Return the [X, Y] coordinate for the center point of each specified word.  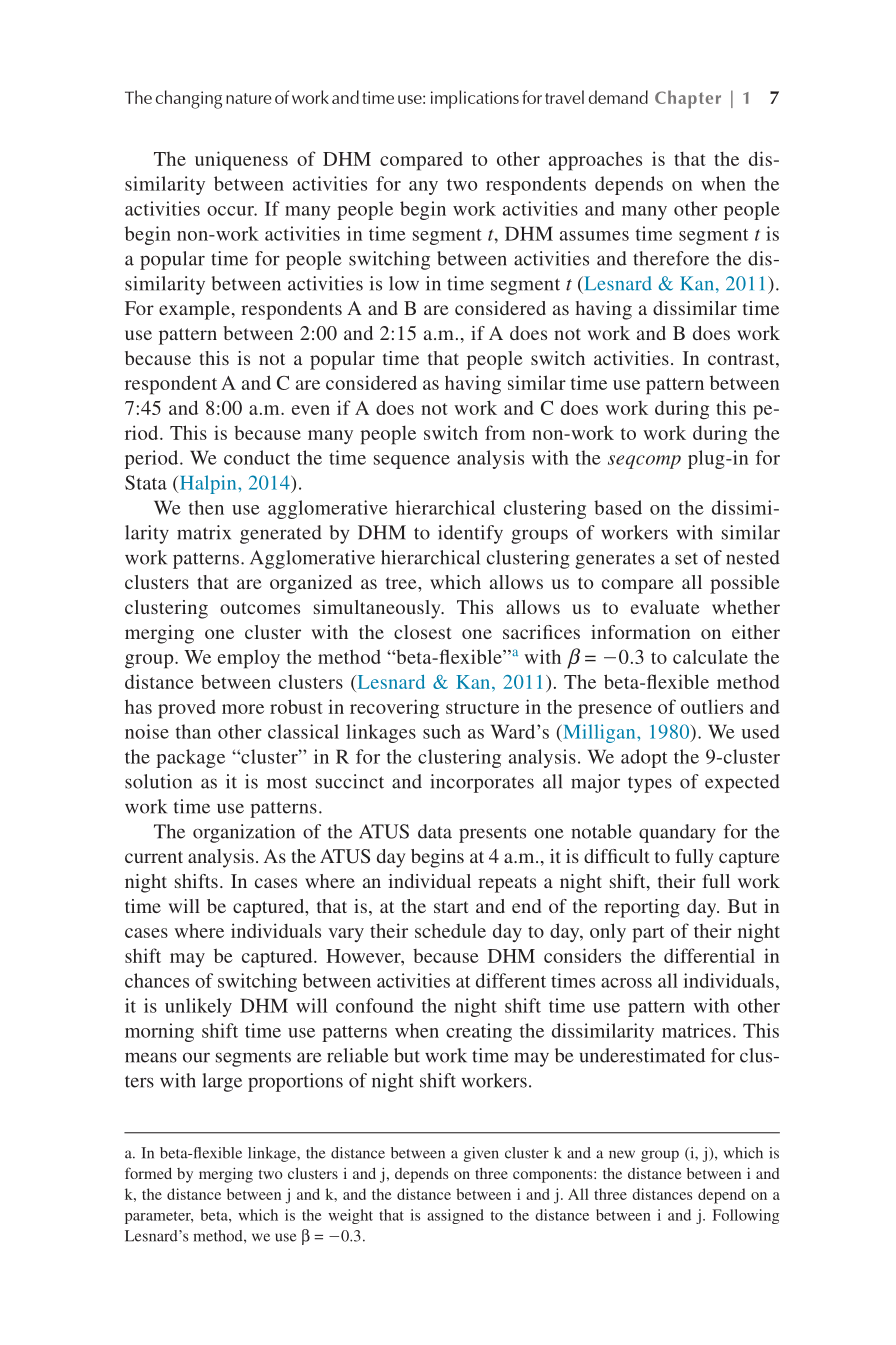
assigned [455, 1216]
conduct [257, 457]
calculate [710, 657]
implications [475, 99]
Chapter [688, 99]
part [648, 934]
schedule [450, 930]
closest [423, 632]
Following [746, 1216]
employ [249, 659]
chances [157, 980]
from [505, 432]
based [618, 507]
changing [189, 99]
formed [148, 1173]
